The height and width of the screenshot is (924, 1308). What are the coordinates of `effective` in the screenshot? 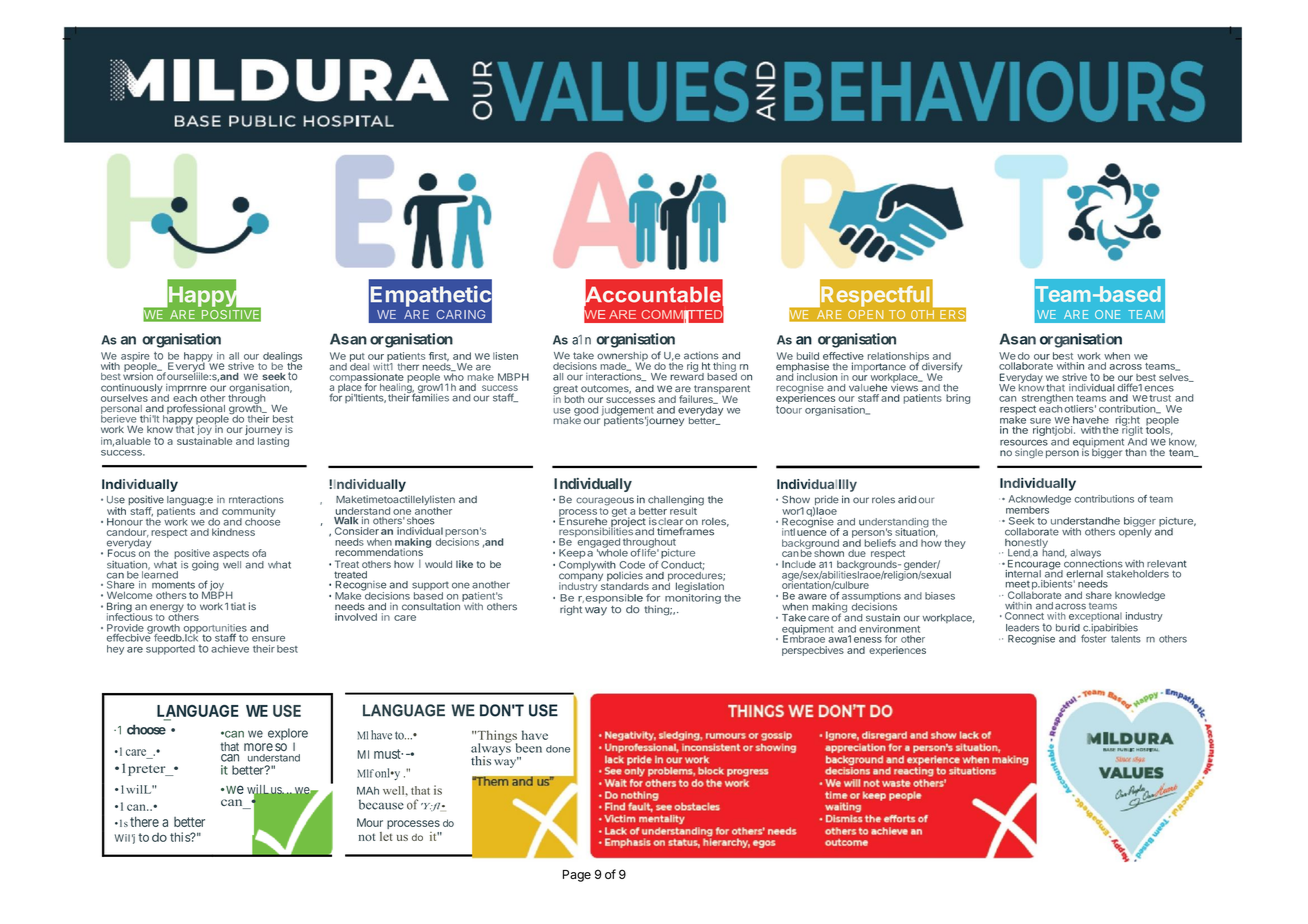 It's located at (843, 356).
